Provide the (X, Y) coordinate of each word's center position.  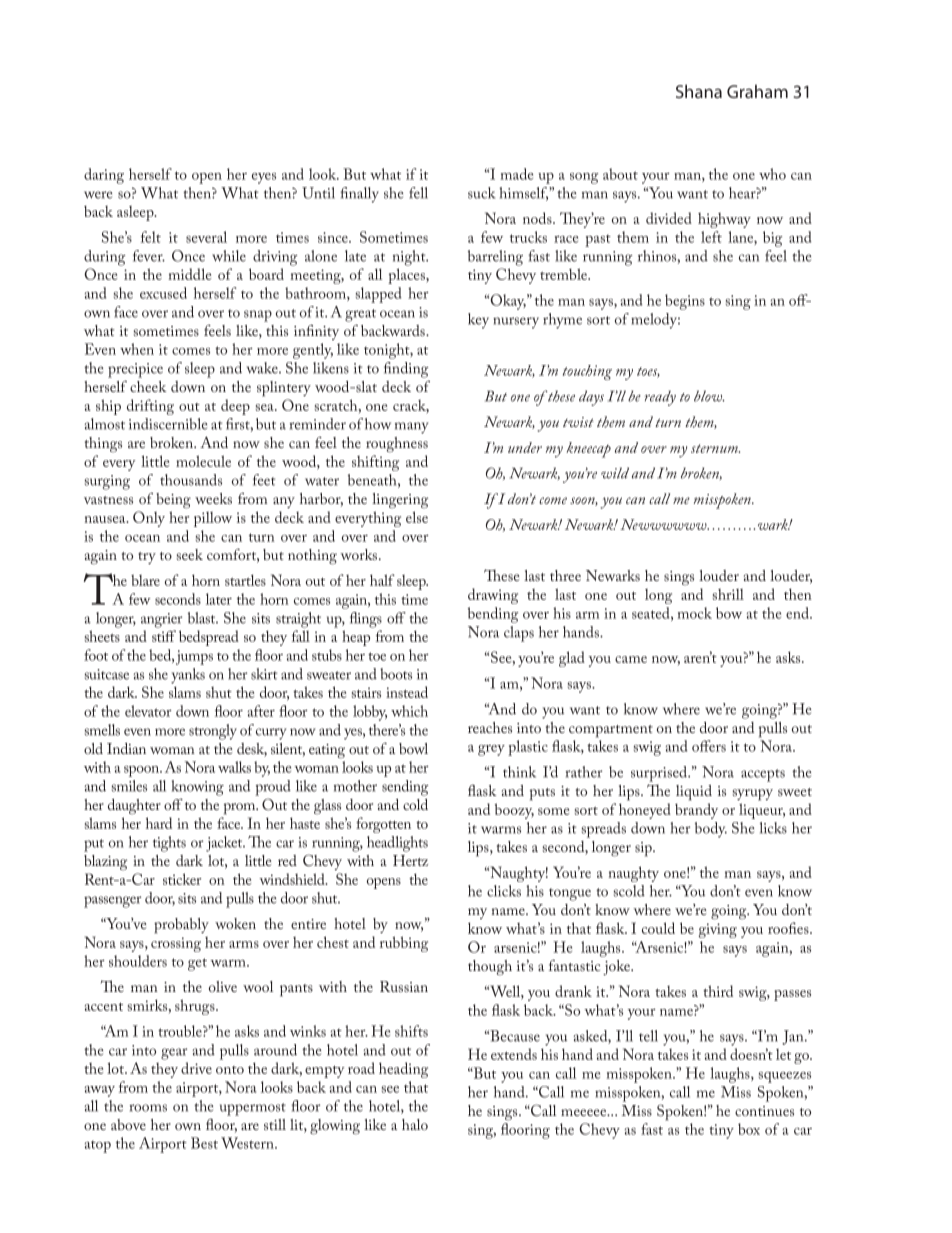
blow (709, 396)
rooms (148, 1108)
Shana (699, 91)
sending (405, 788)
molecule (203, 461)
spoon (143, 771)
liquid (694, 793)
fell (418, 193)
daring (104, 176)
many (411, 428)
